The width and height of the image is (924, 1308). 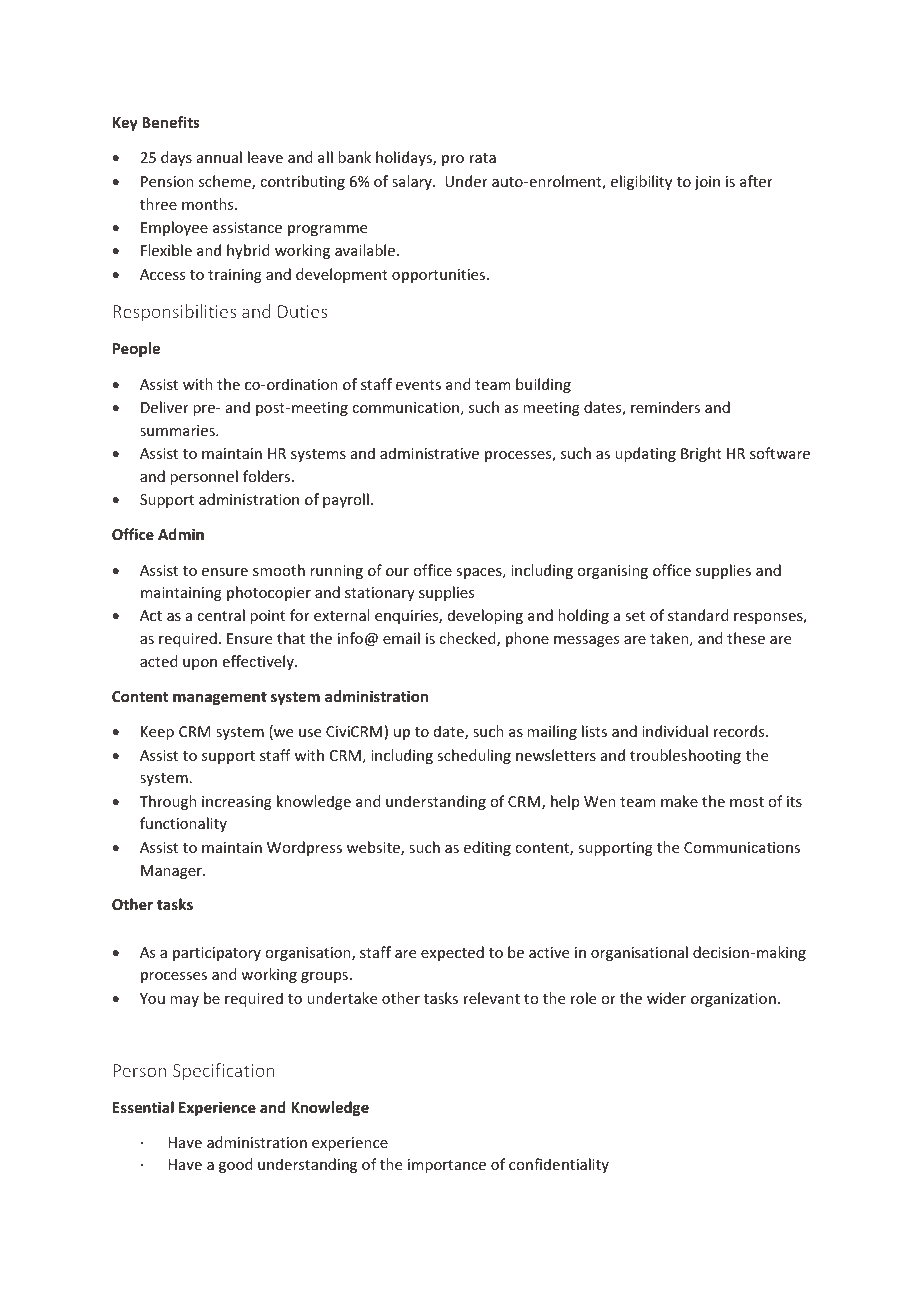 I want to click on rata, so click(x=483, y=158).
